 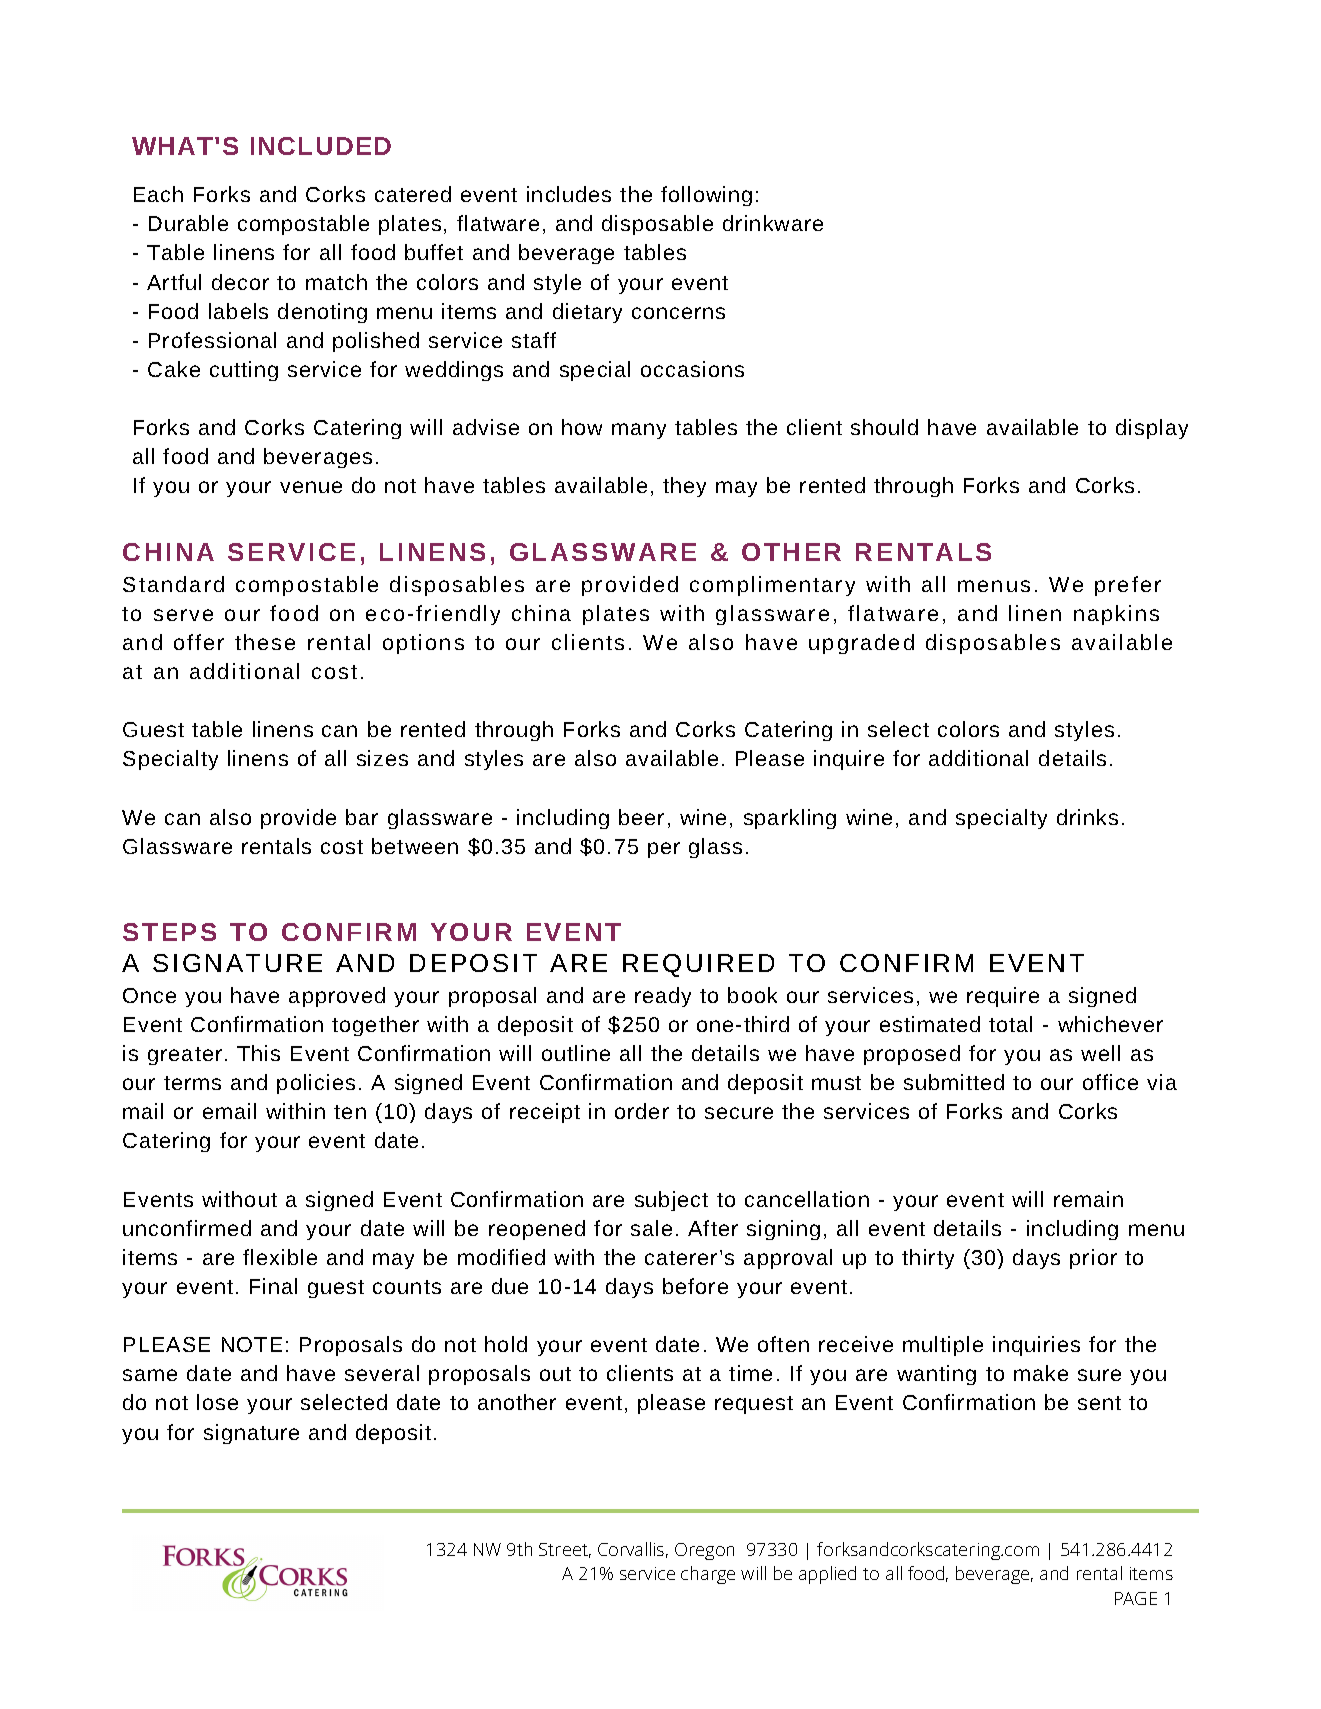 What do you see at coordinates (642, 1111) in the screenshot?
I see `order` at bounding box center [642, 1111].
